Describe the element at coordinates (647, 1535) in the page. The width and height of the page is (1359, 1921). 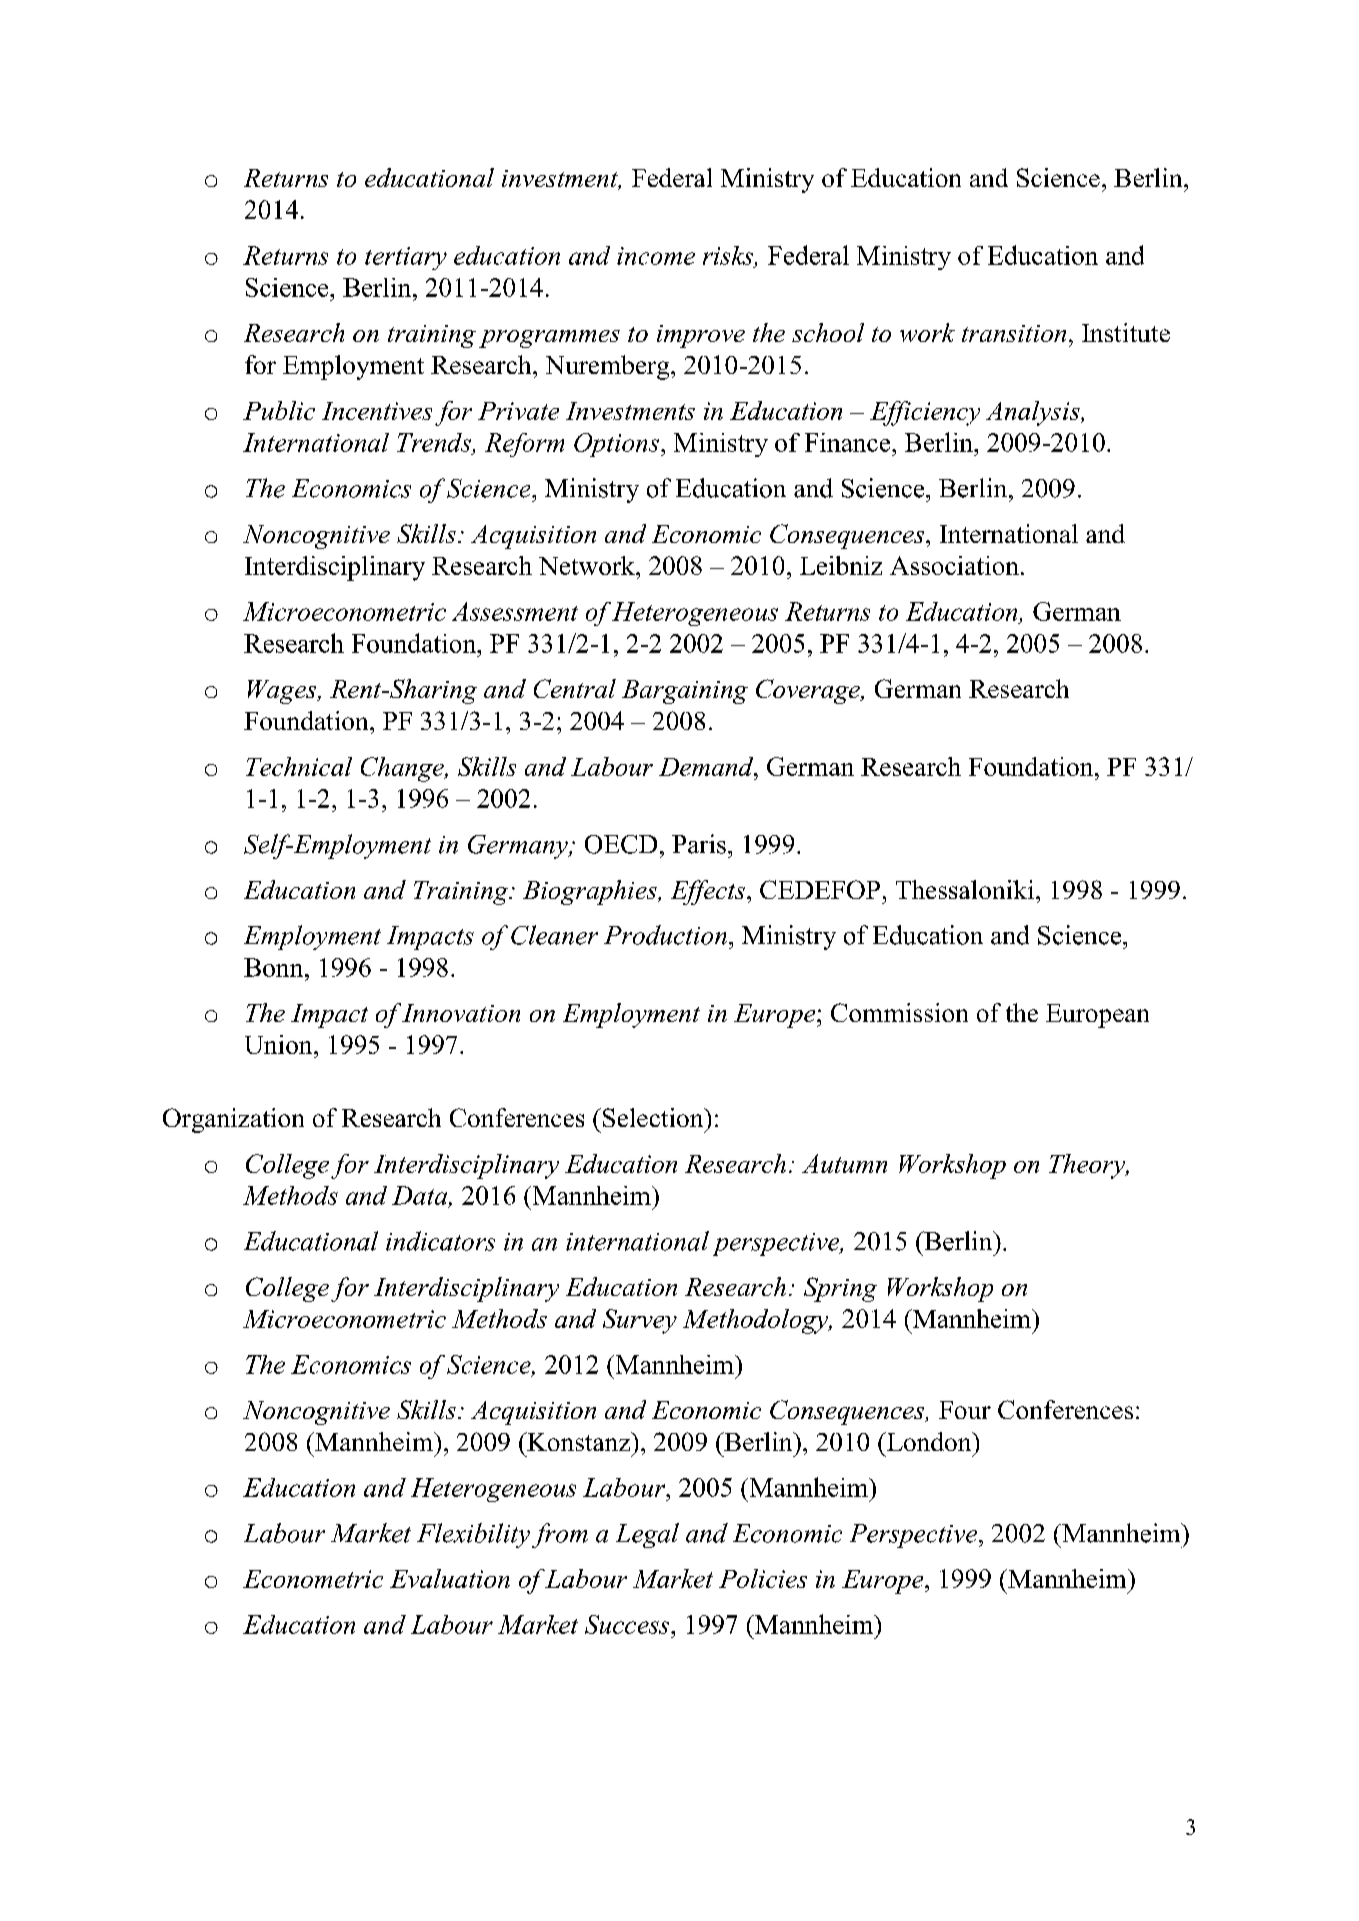
I see `Legal` at that location.
